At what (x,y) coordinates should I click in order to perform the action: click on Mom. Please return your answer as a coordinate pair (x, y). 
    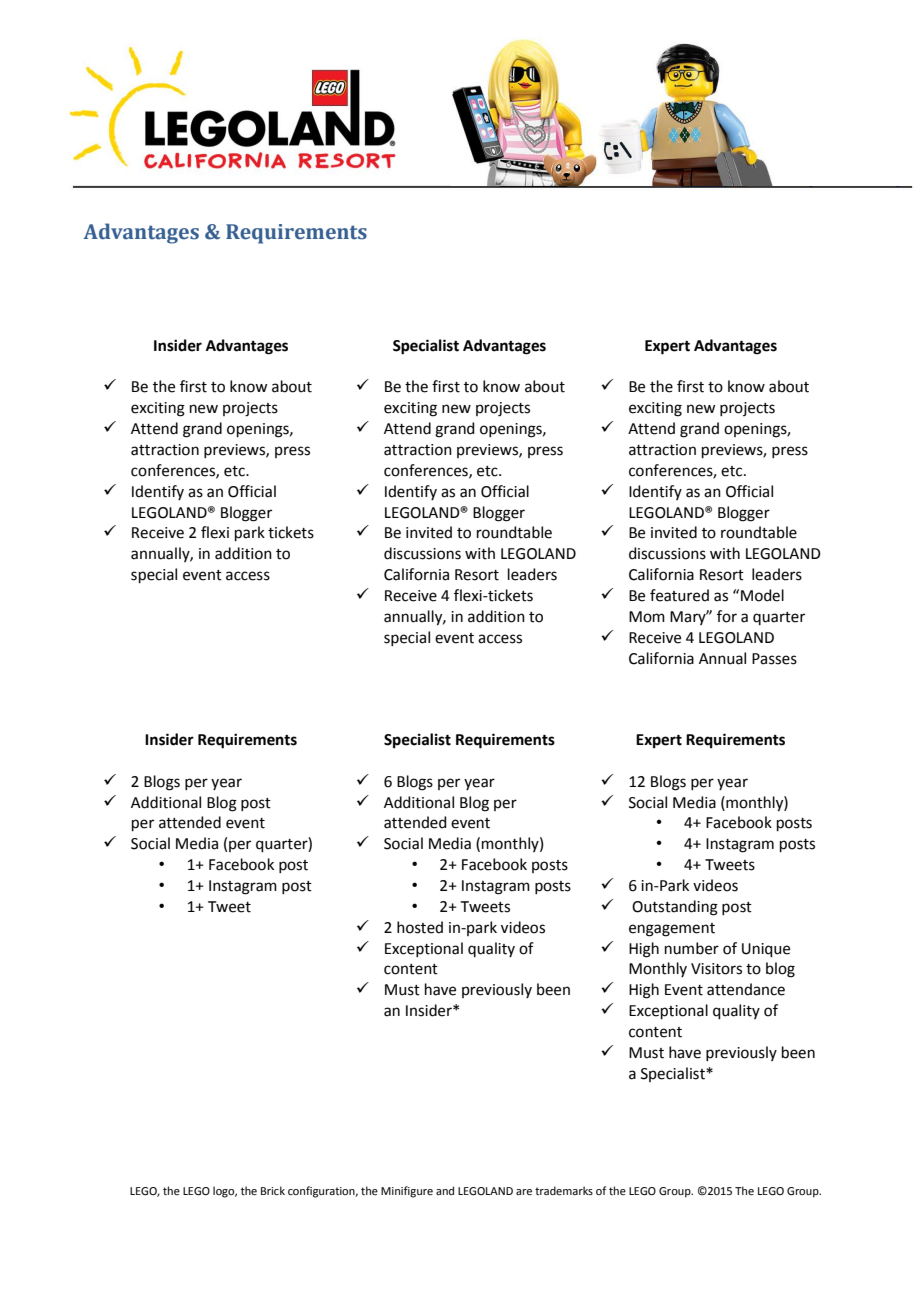
    Looking at the image, I should click on (647, 617).
